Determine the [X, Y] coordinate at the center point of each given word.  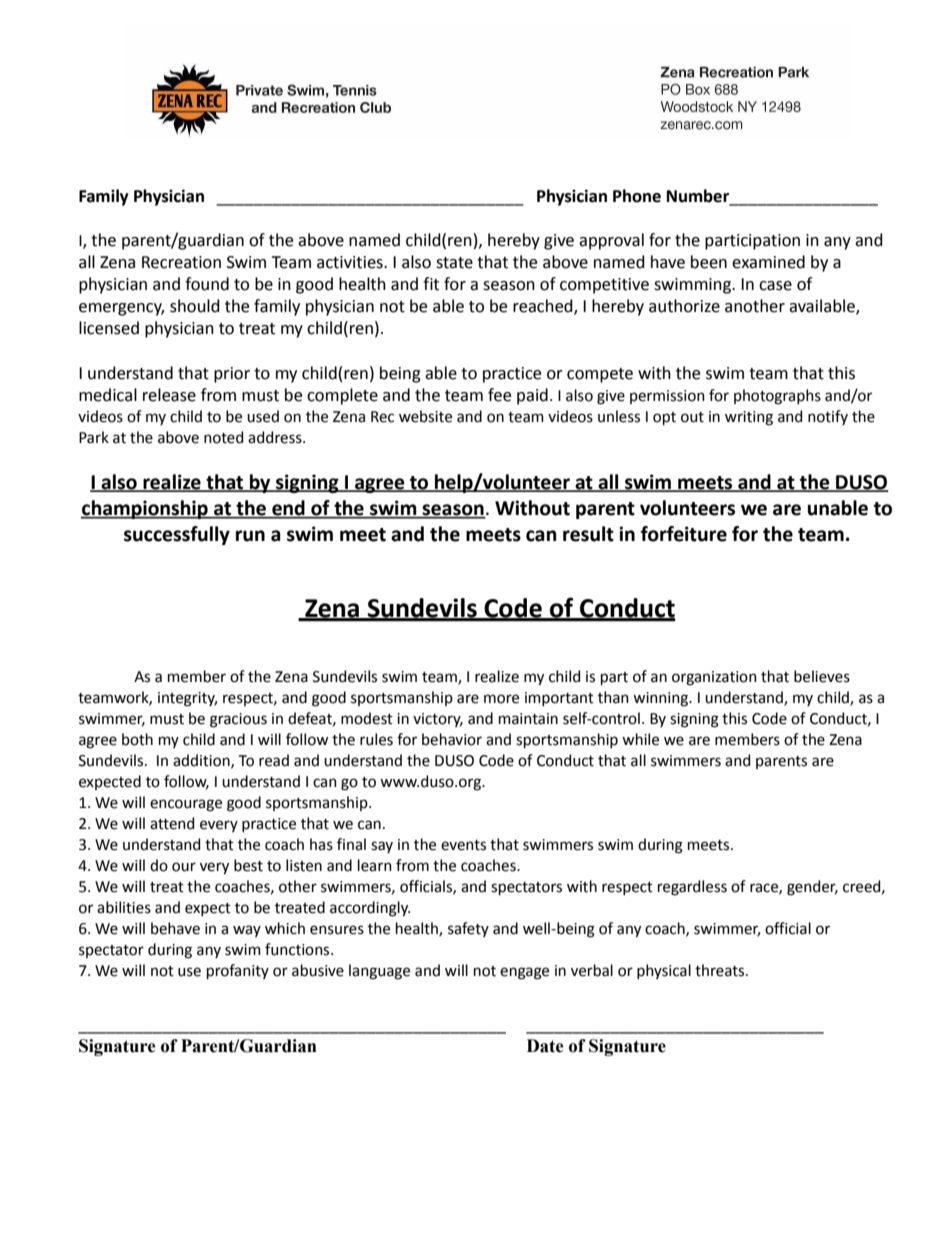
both [137, 739]
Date [545, 1046]
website [425, 416]
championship [145, 509]
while [640, 739]
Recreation [181, 262]
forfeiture [684, 534]
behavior [452, 739]
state [454, 263]
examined [768, 262]
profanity [238, 971]
